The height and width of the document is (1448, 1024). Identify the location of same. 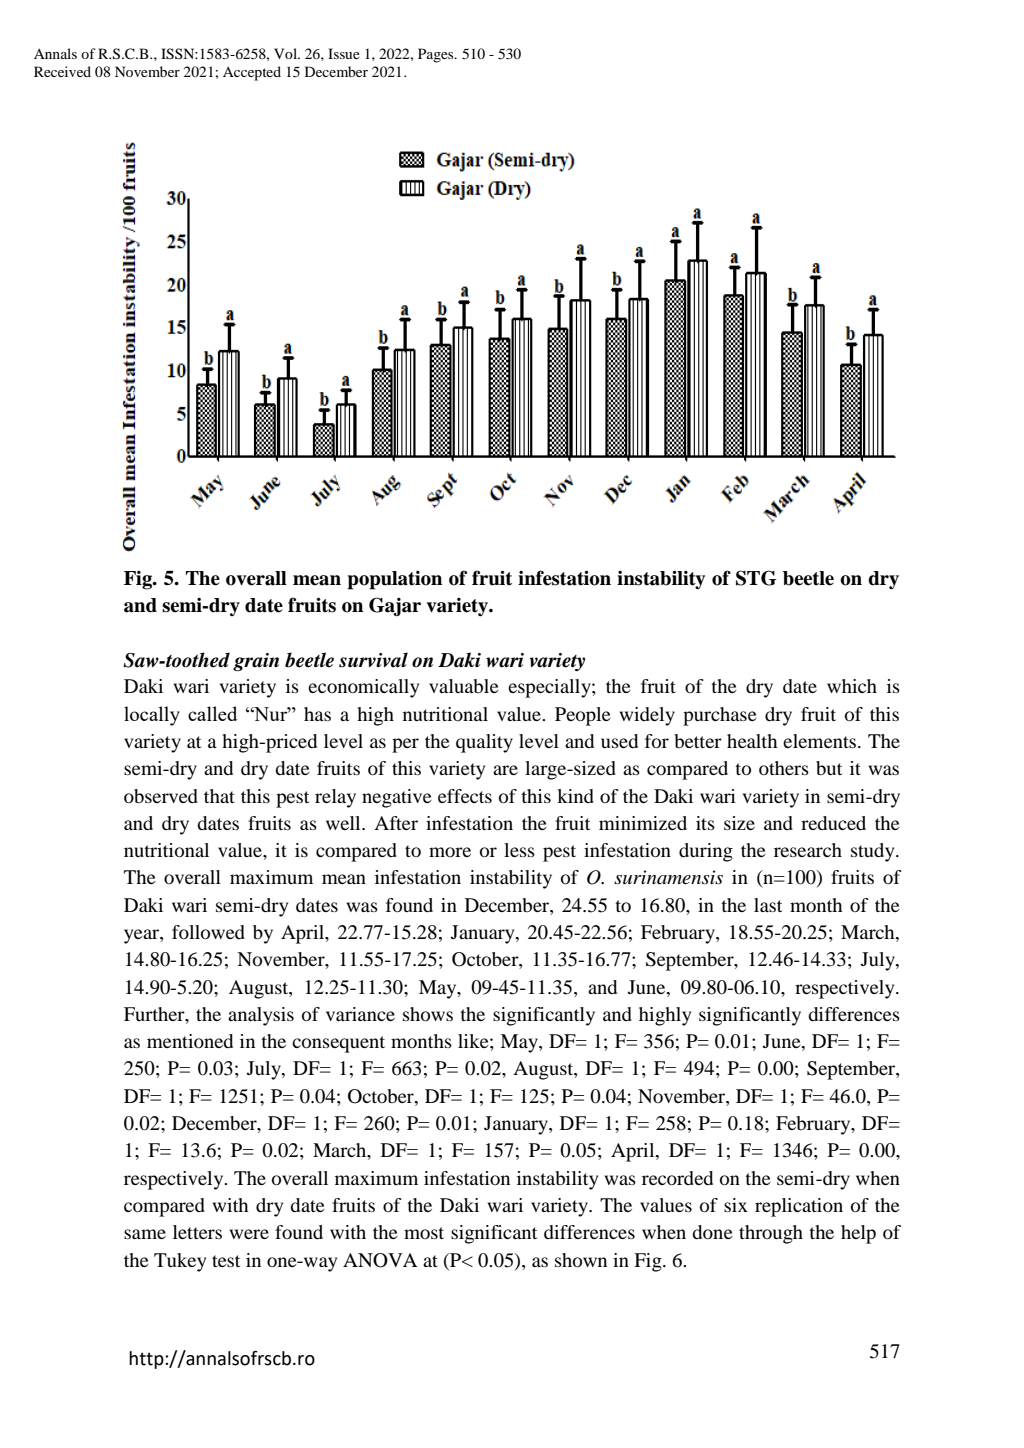
(145, 1234).
